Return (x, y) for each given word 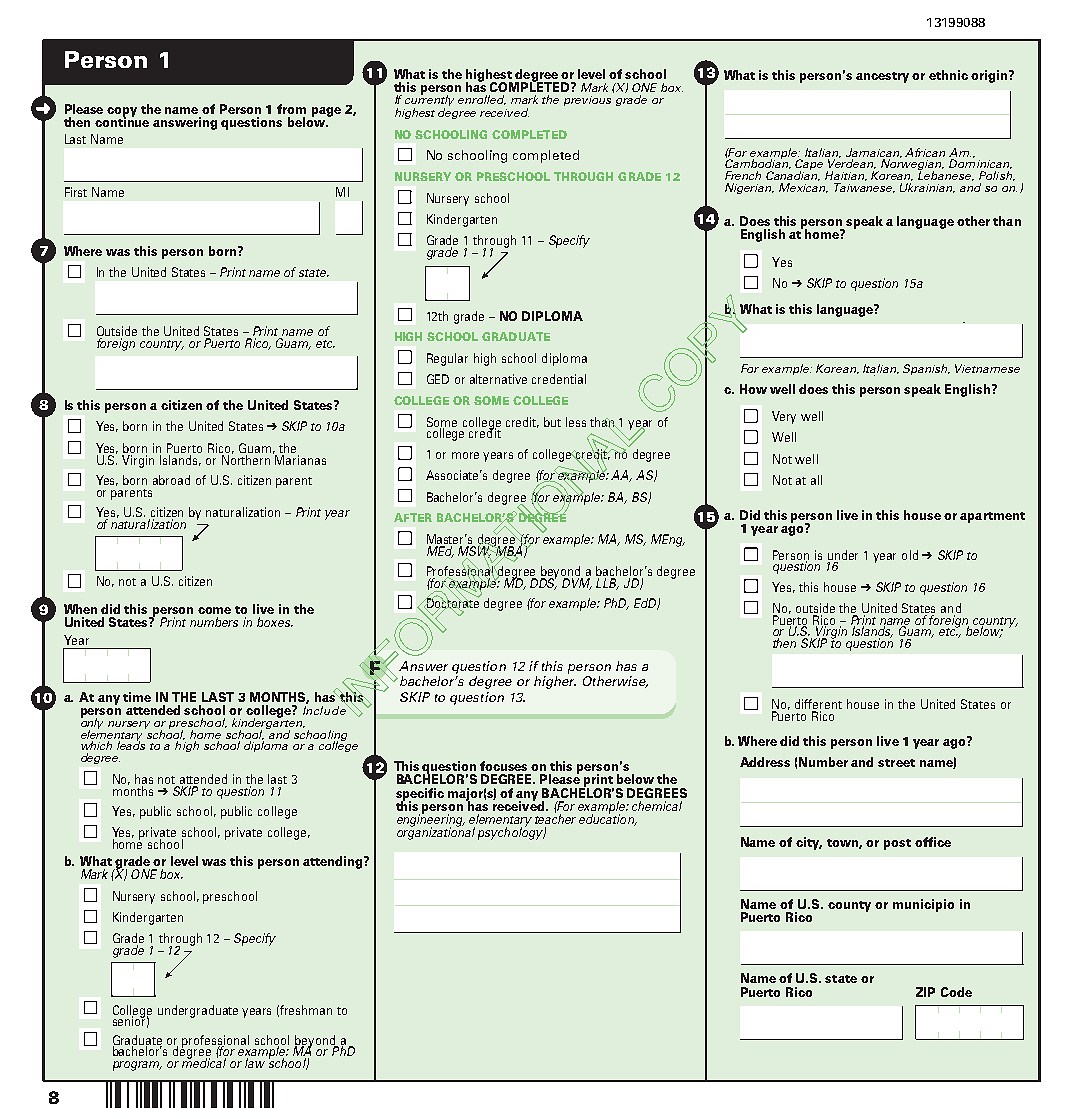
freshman (306, 1010)
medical (204, 1062)
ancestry (882, 77)
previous (587, 101)
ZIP (925, 992)
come (214, 610)
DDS (543, 582)
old (910, 555)
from (291, 109)
